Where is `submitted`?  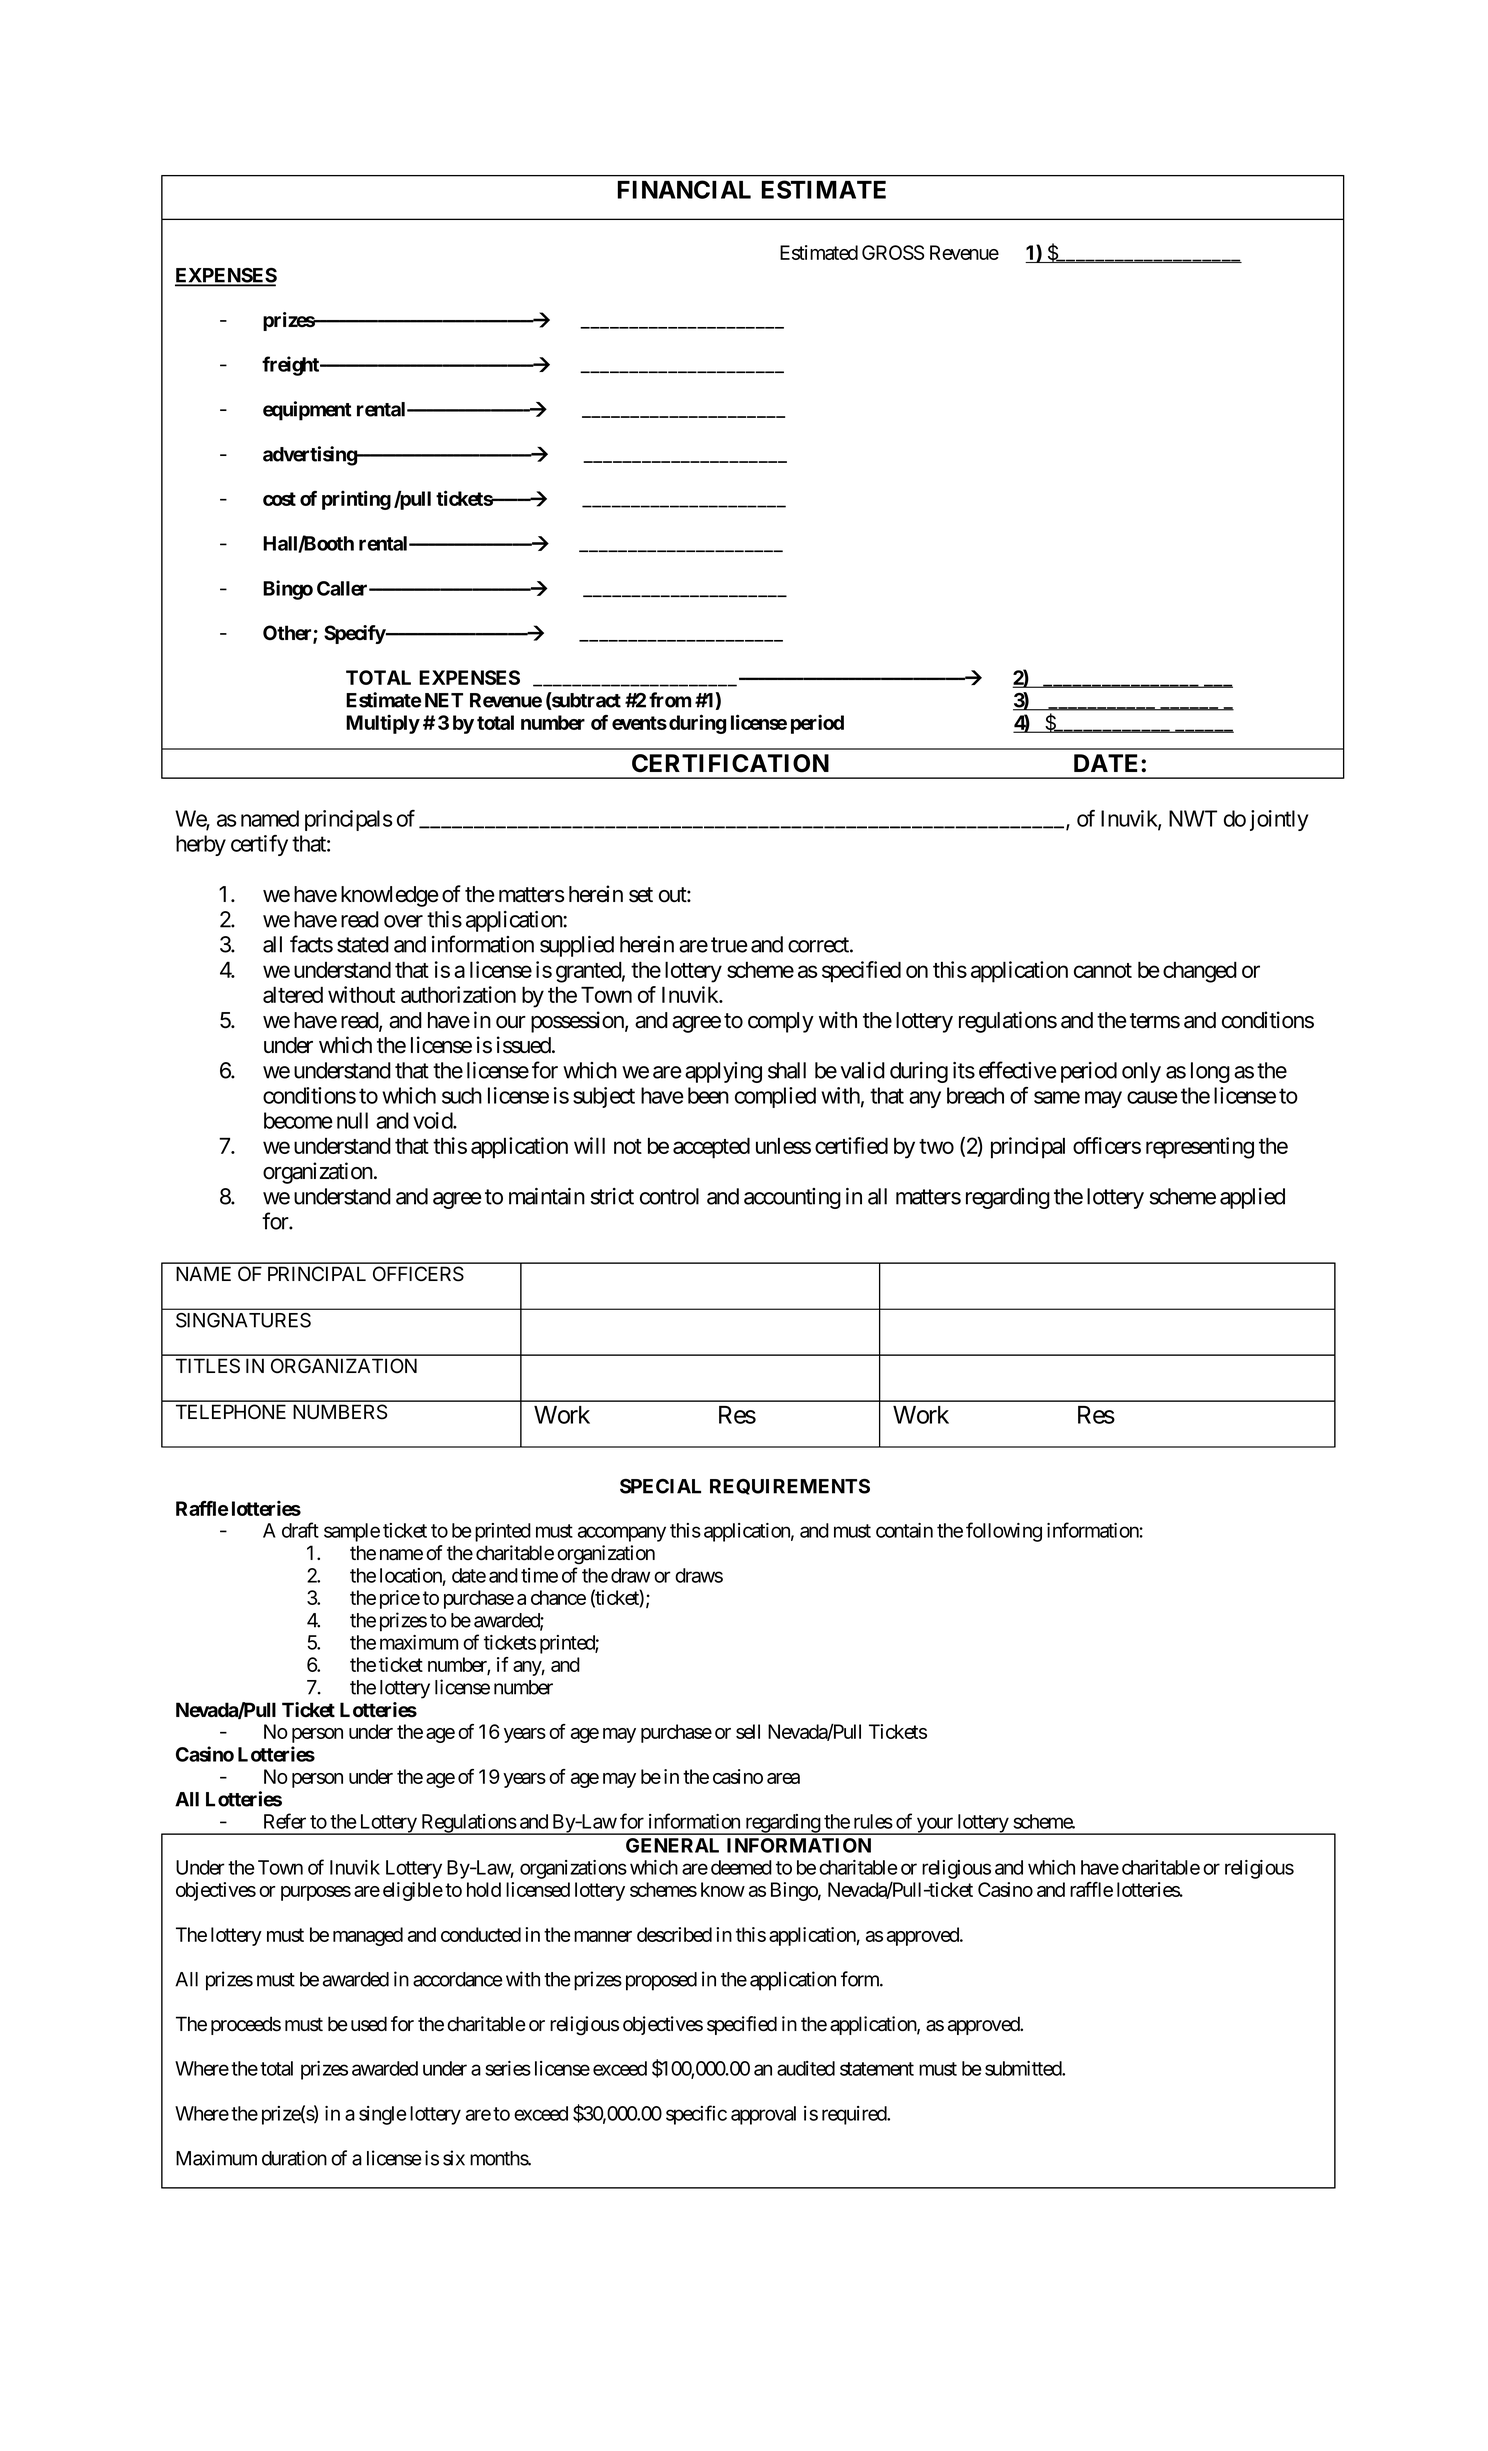 submitted is located at coordinates (1024, 2068).
